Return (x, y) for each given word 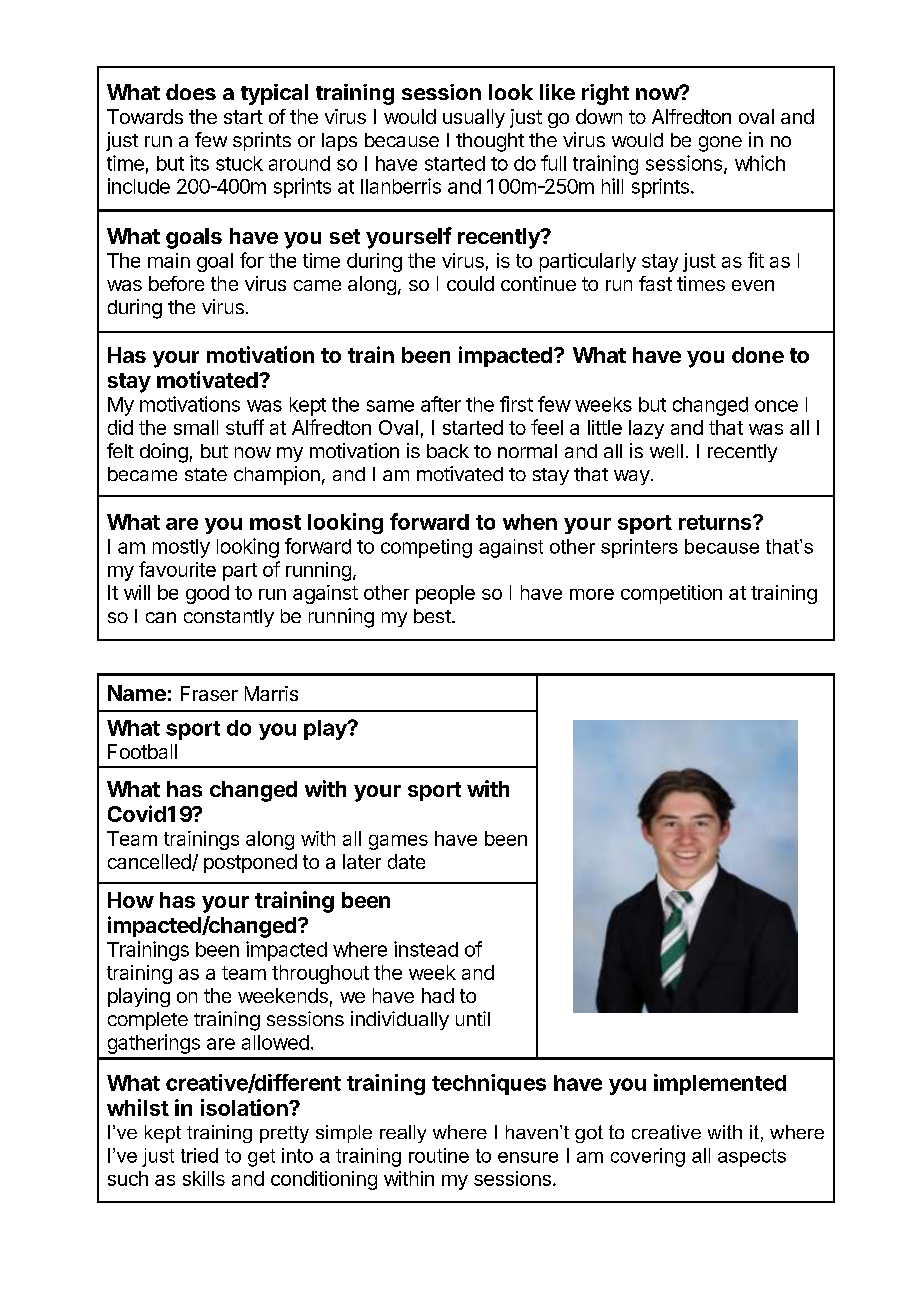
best (433, 616)
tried (199, 1155)
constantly (229, 618)
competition (671, 594)
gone (720, 144)
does (191, 92)
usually (474, 118)
